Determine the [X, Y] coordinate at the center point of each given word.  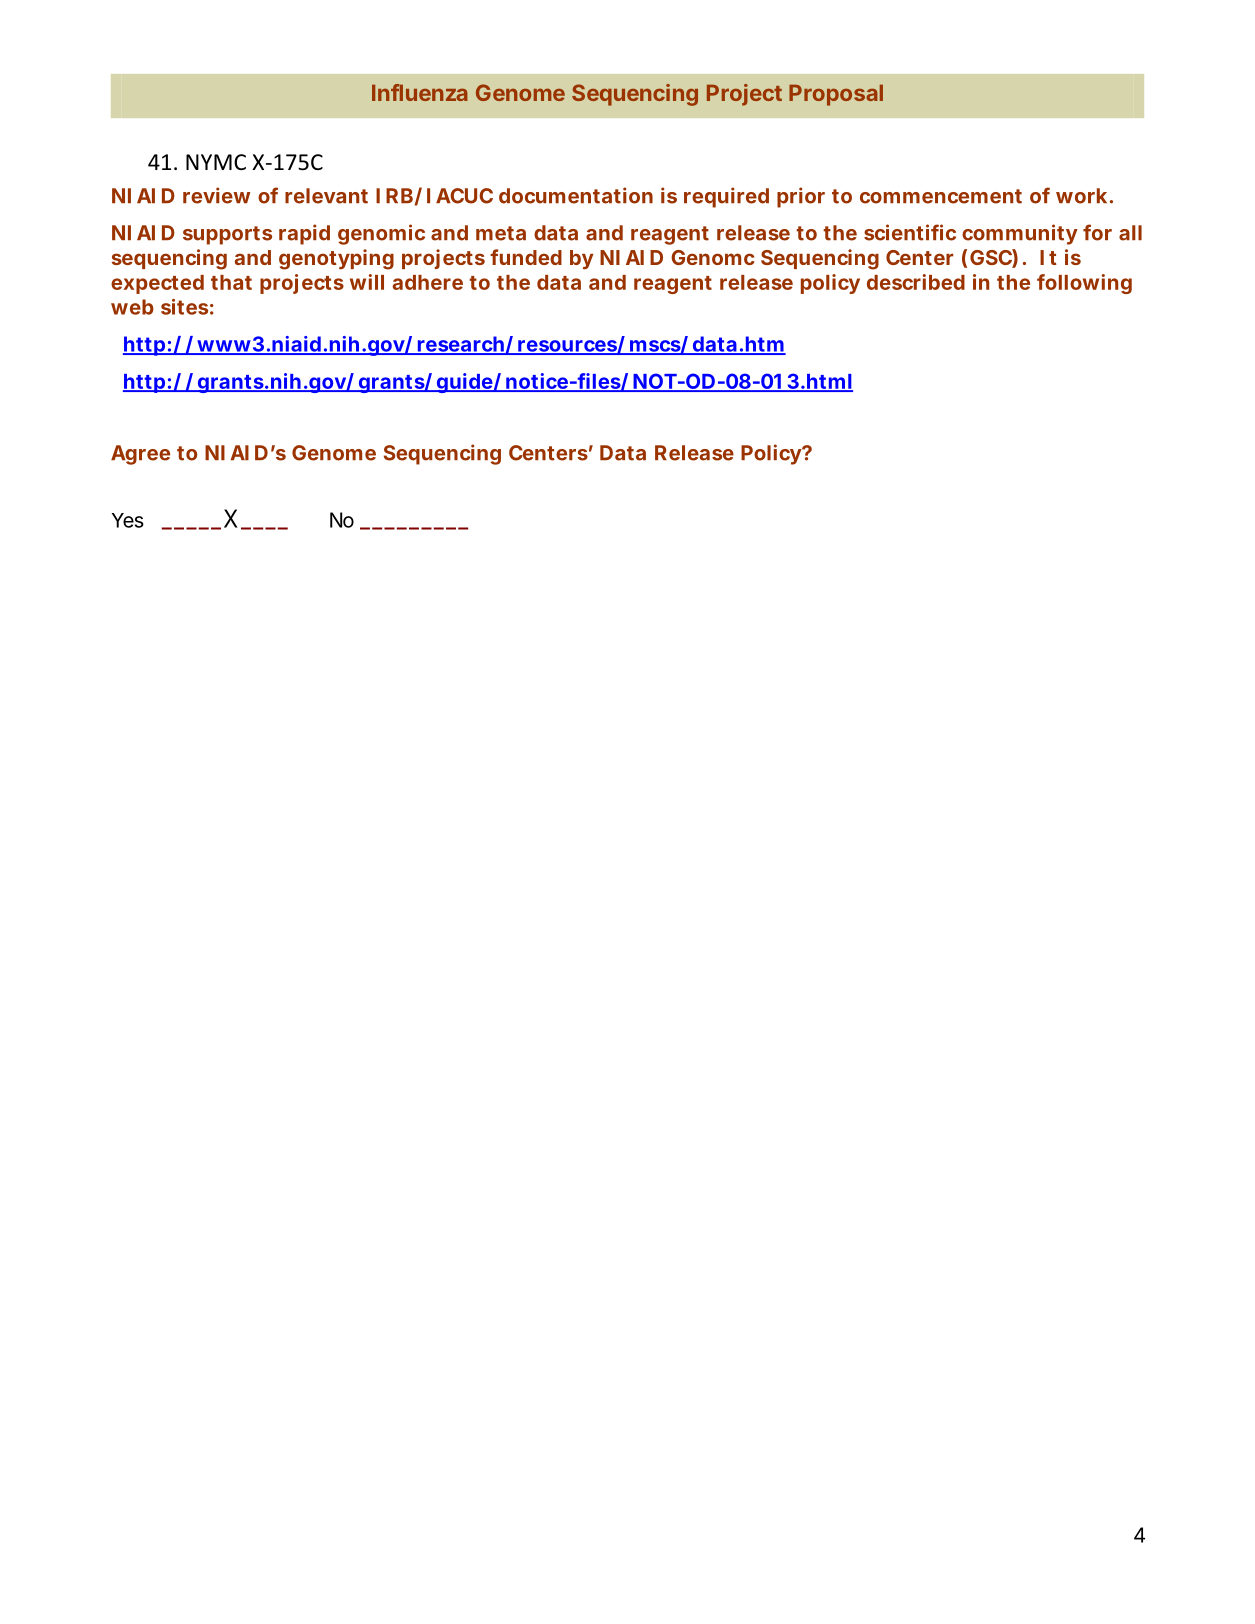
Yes [128, 520]
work [1081, 196]
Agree [140, 455]
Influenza [420, 92]
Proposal [836, 95]
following [1084, 284]
